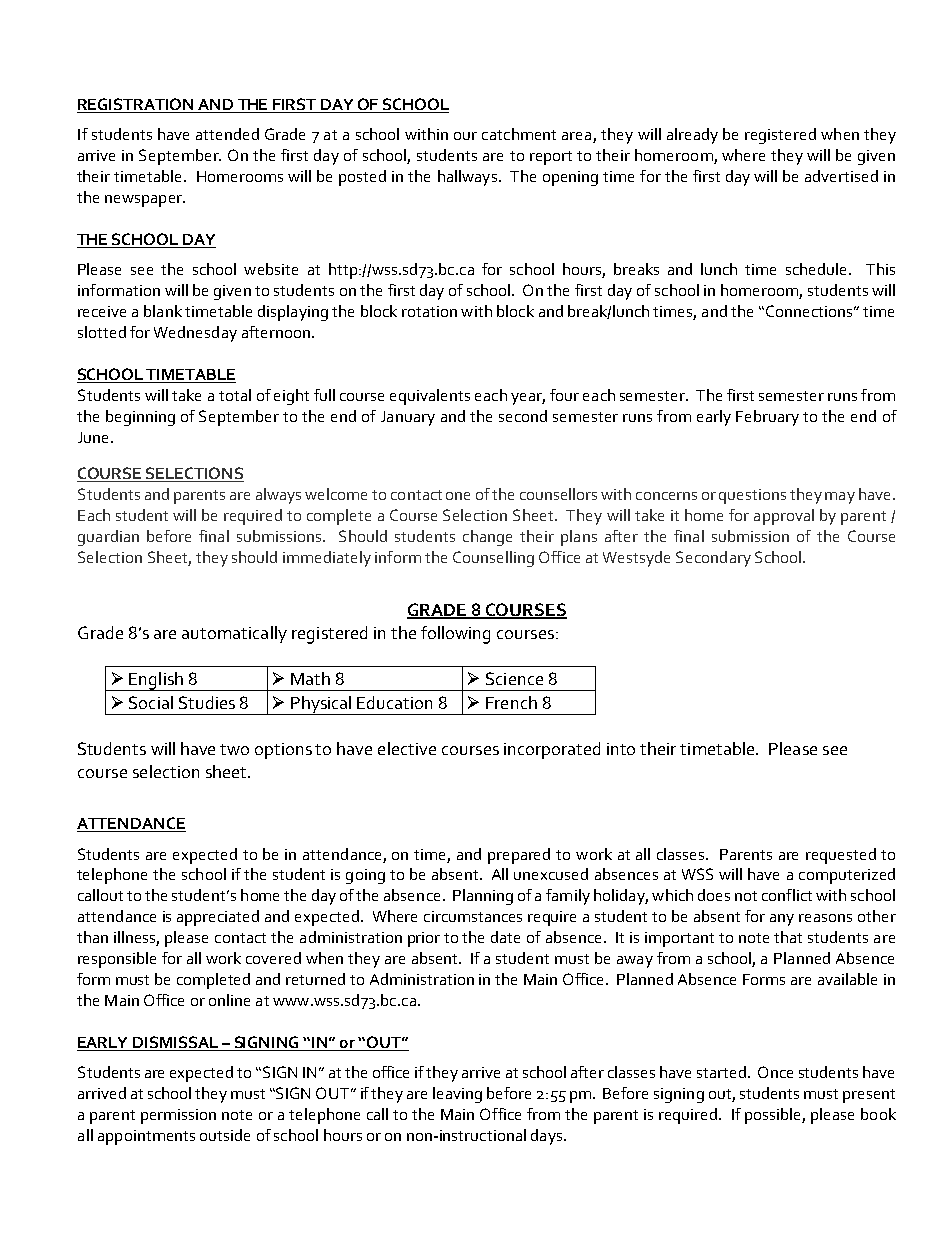 The height and width of the page is (1233, 952). I want to click on advertised, so click(841, 176).
